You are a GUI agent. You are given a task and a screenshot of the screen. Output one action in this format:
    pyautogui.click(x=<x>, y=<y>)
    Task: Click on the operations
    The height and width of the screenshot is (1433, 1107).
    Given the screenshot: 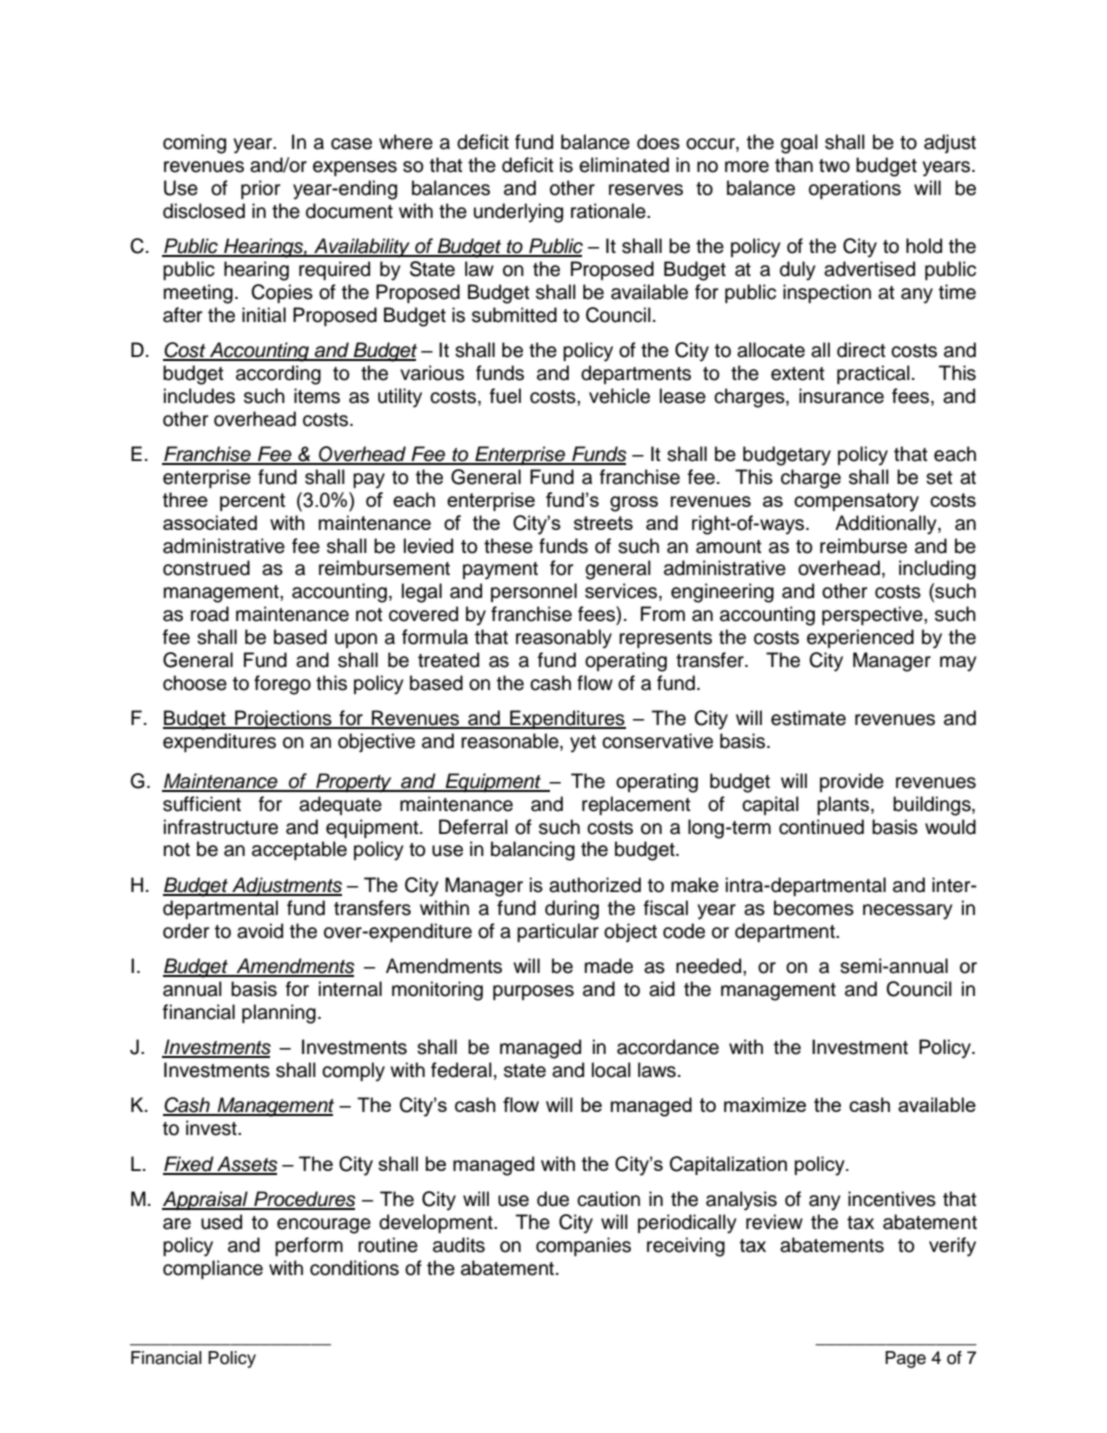 What is the action you would take?
    pyautogui.click(x=855, y=189)
